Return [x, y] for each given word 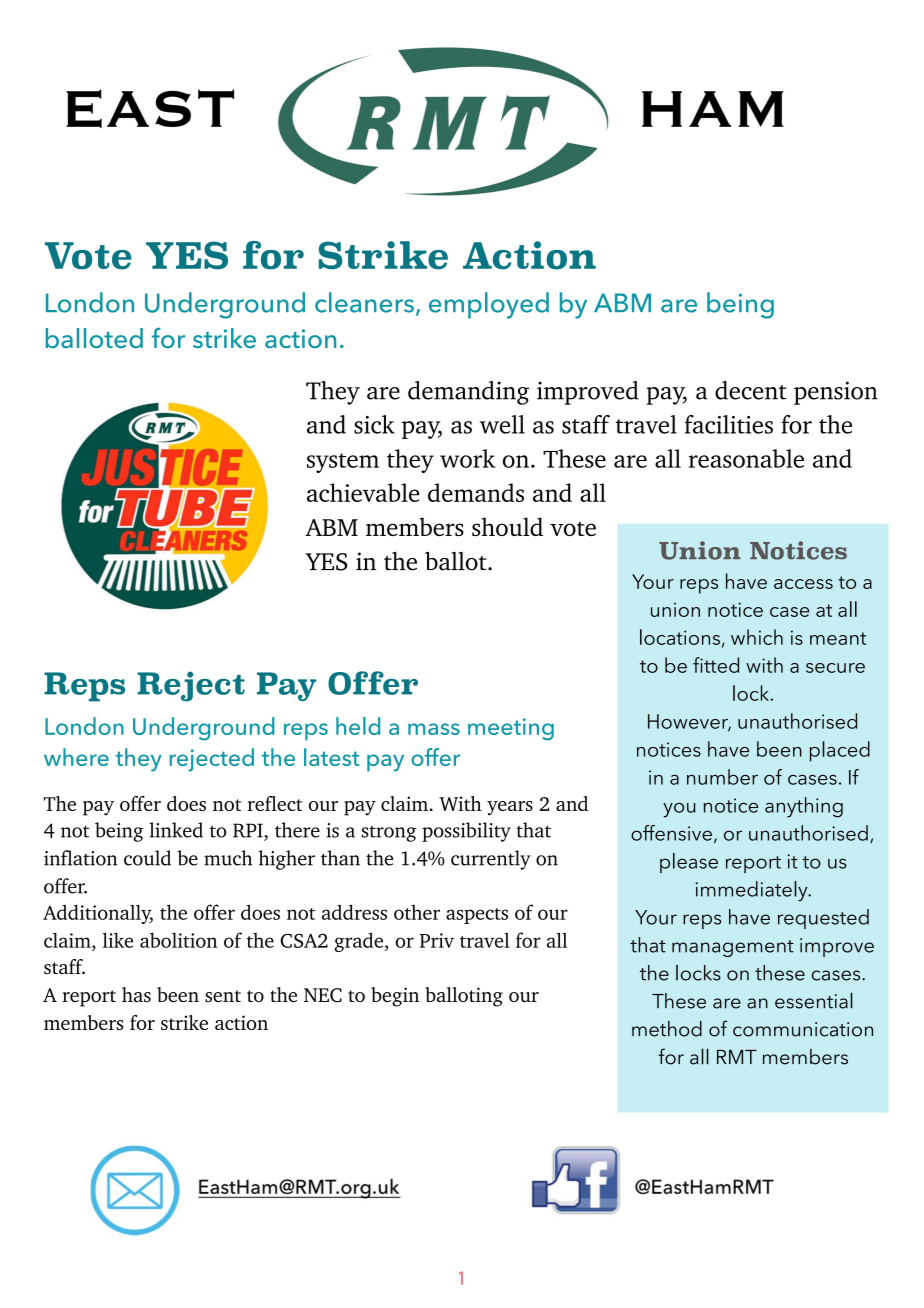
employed [489, 305]
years [510, 808]
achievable [363, 492]
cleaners [364, 302]
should [507, 526]
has [136, 994]
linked [176, 830]
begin [395, 997]
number [722, 777]
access [803, 584]
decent [751, 390]
